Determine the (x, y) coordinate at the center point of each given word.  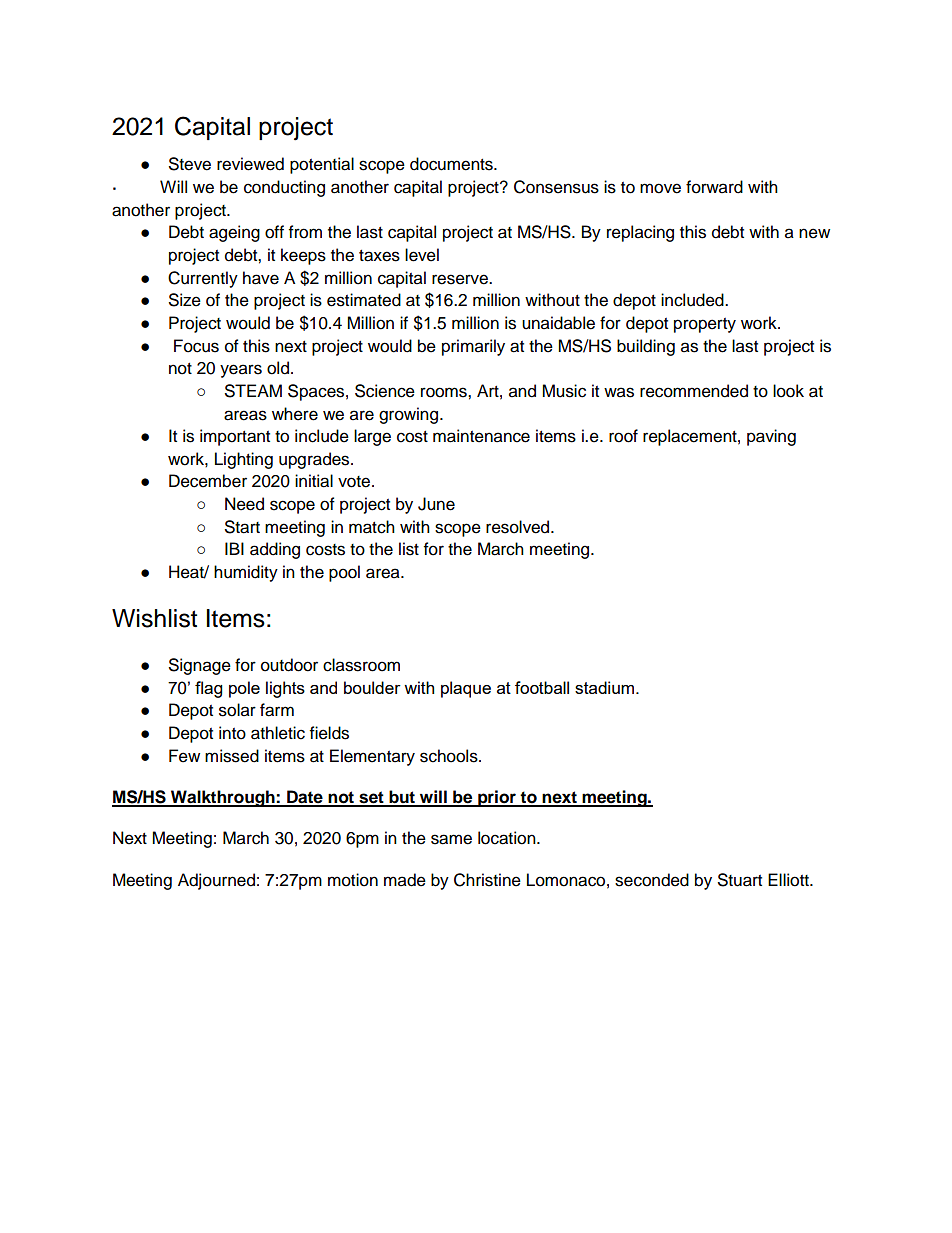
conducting (284, 188)
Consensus (556, 187)
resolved (519, 527)
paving (771, 437)
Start (242, 527)
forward (714, 187)
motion (353, 880)
